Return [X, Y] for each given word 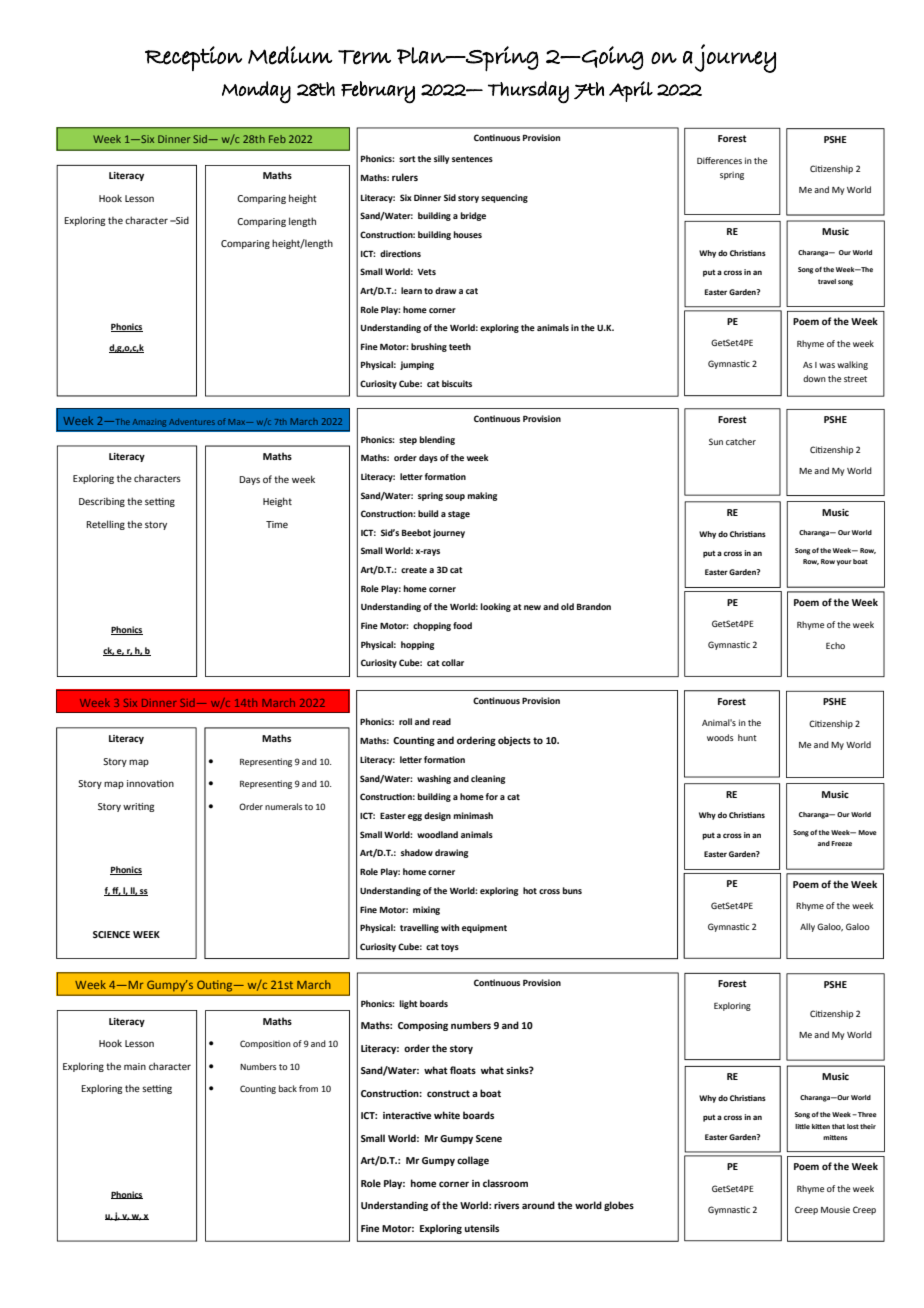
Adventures [192, 422]
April [631, 91]
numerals [284, 806]
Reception [193, 58]
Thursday [528, 92]
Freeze [841, 843]
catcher [741, 441]
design [437, 816]
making [482, 496]
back [288, 1088]
